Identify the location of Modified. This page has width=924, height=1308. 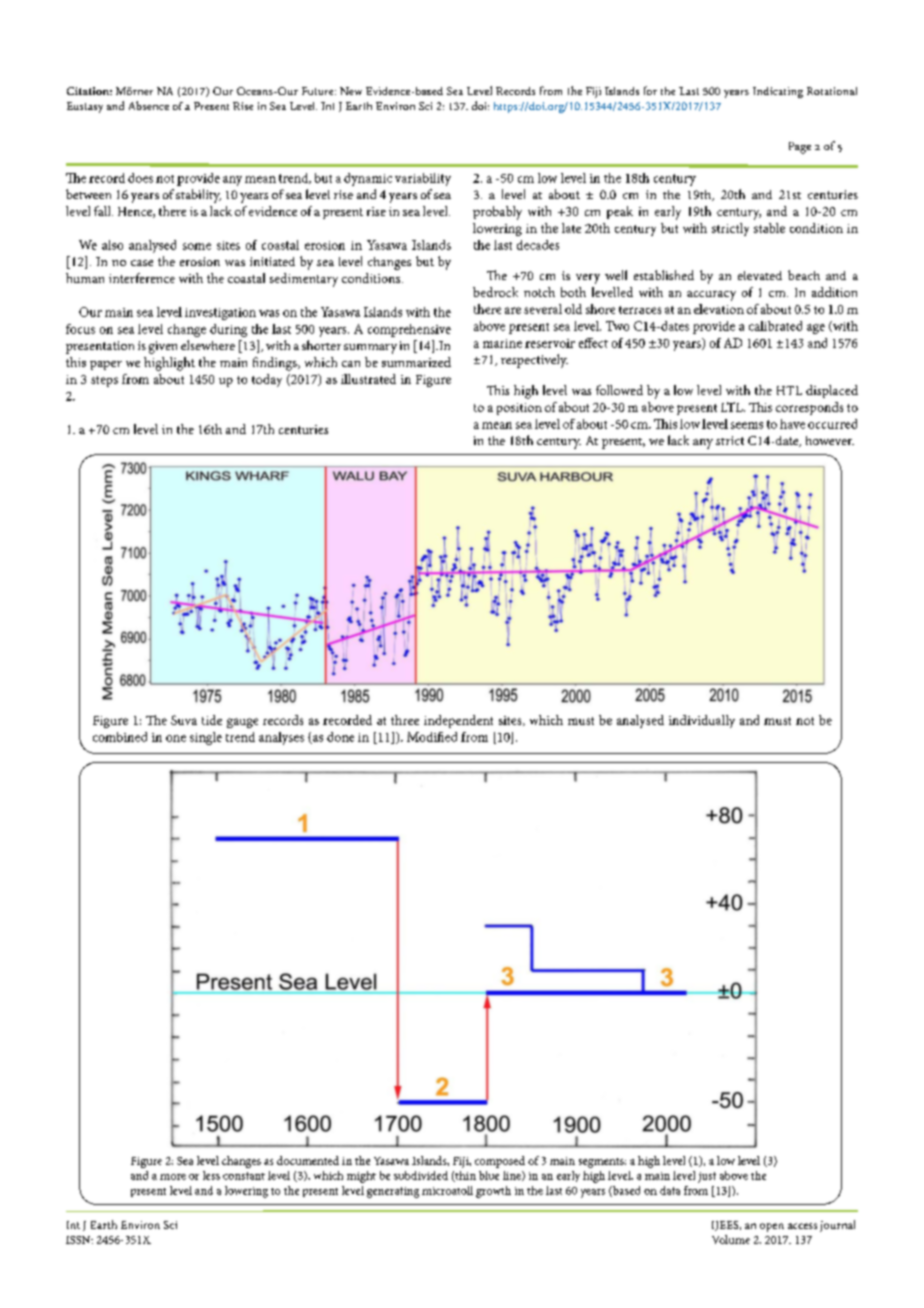
(432, 737).
